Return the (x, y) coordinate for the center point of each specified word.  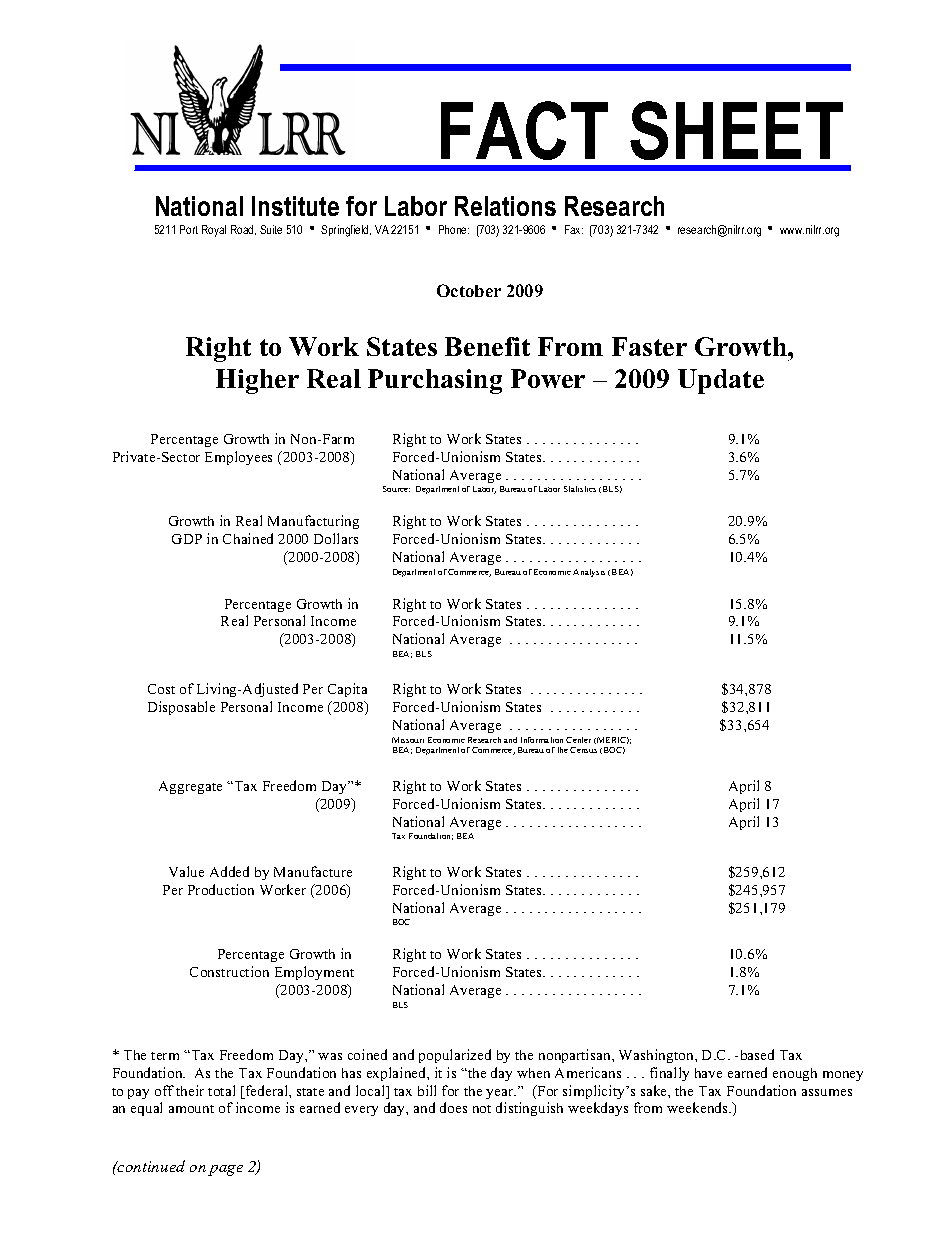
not (482, 1109)
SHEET (736, 130)
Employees (238, 458)
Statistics (580, 489)
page (225, 1170)
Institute (295, 206)
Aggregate (190, 787)
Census (583, 750)
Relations (505, 206)
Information (542, 740)
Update (721, 381)
